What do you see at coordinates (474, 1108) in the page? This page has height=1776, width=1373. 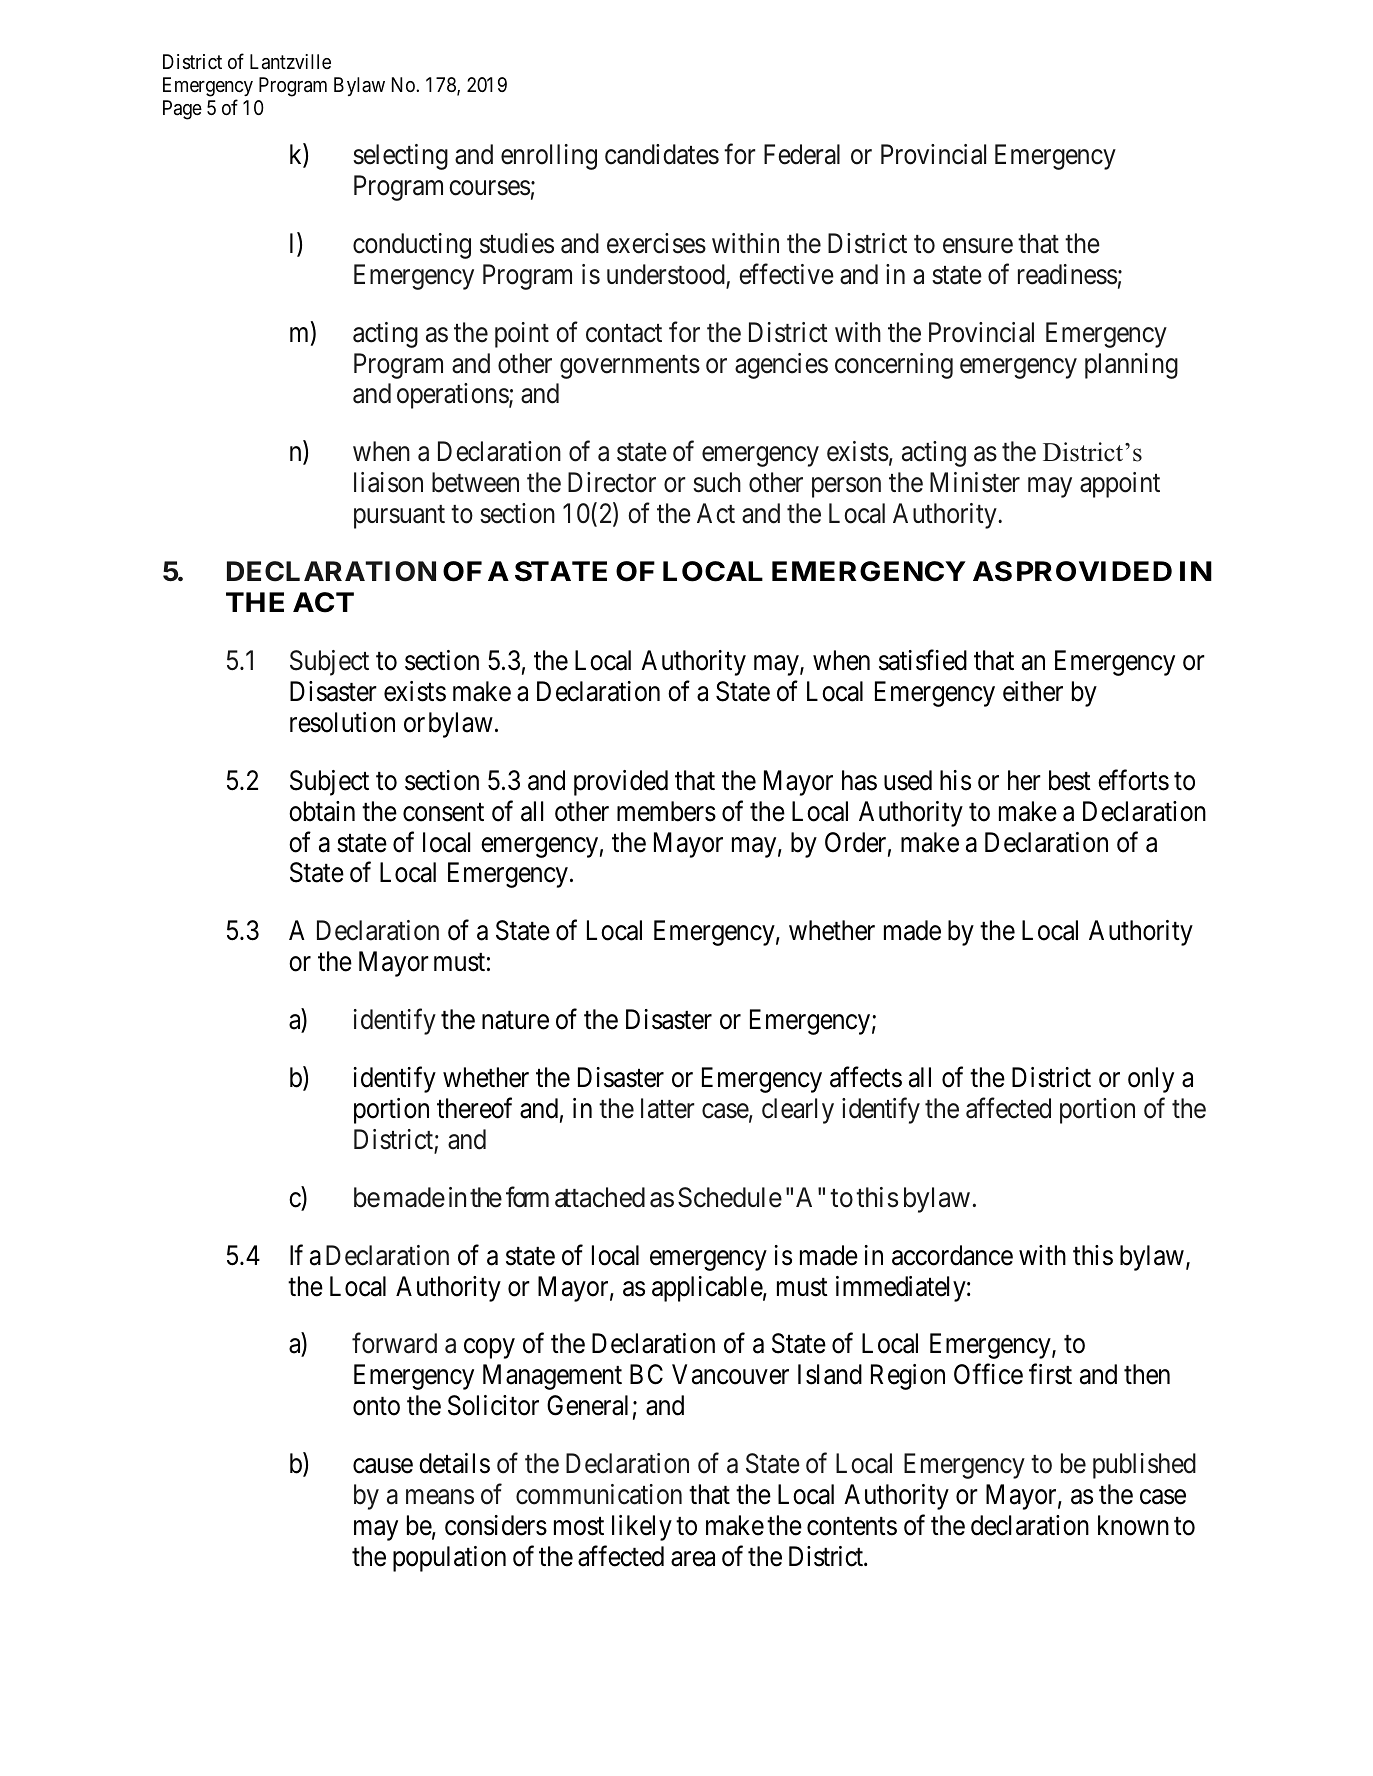 I see `thereof` at bounding box center [474, 1108].
